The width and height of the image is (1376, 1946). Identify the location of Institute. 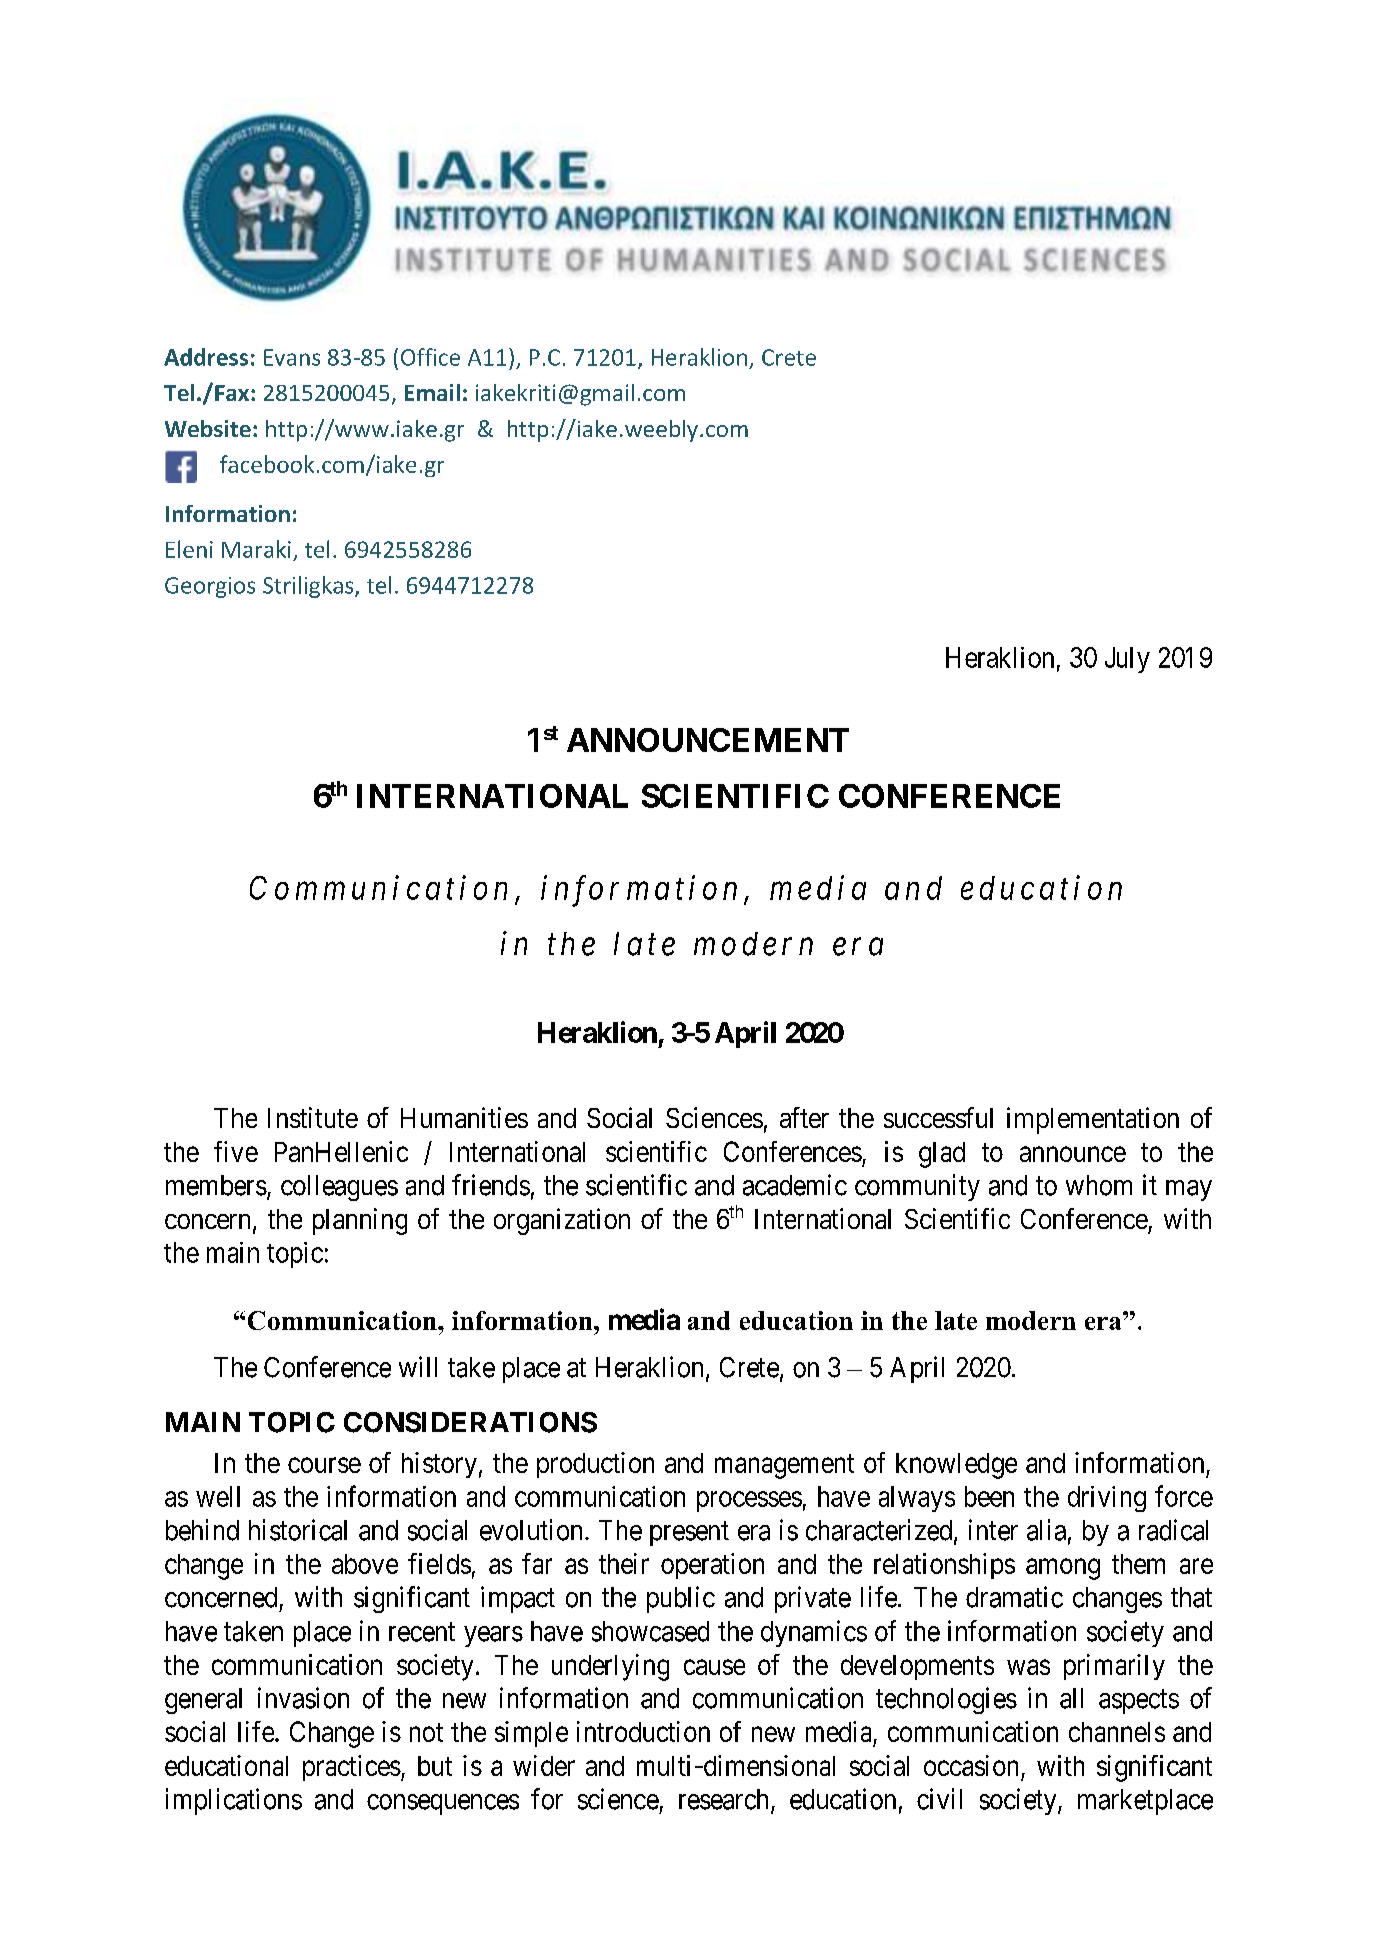
(313, 1117).
